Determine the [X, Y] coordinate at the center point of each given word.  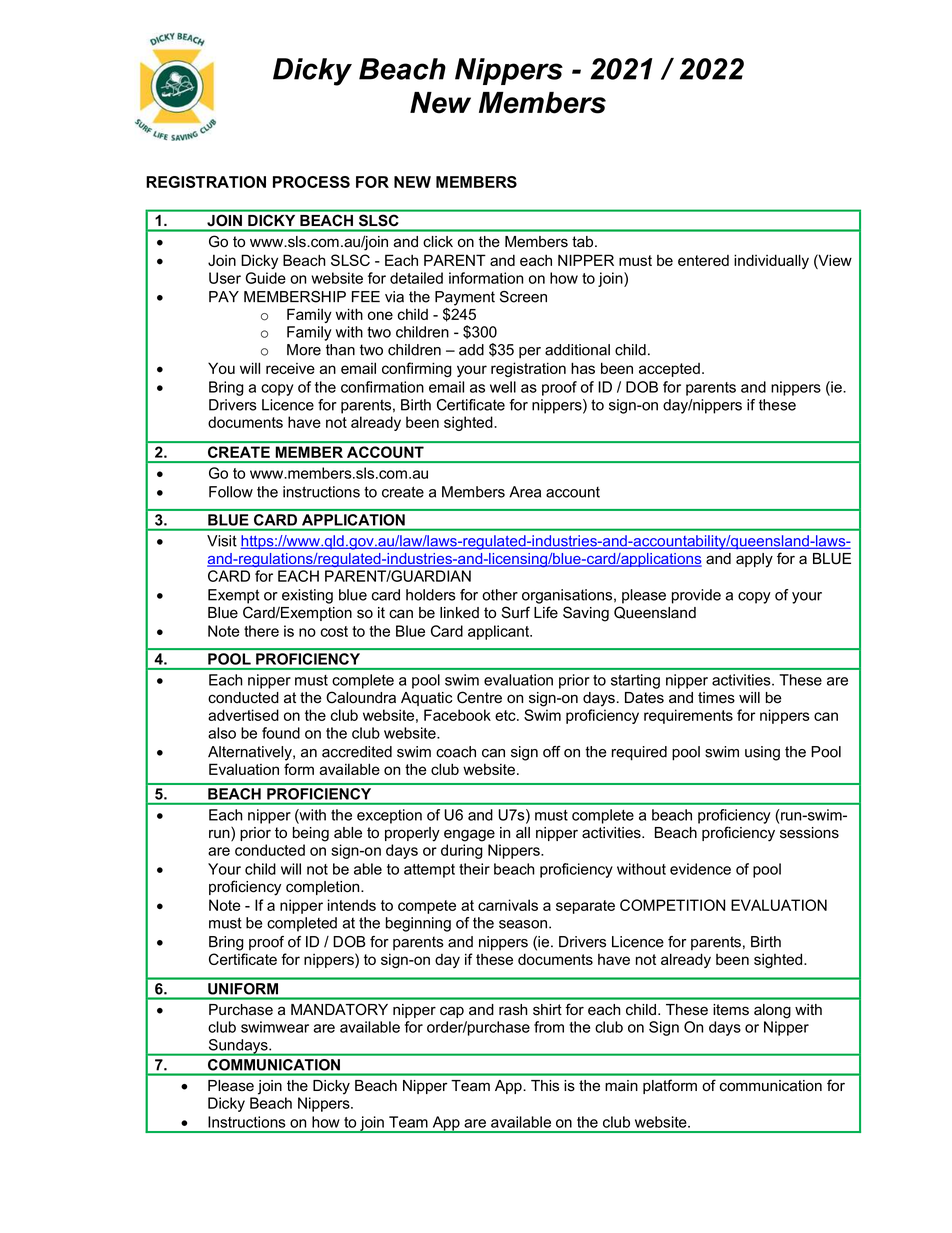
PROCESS [311, 182]
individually [771, 261]
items [731, 1010]
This [545, 1086]
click [438, 242]
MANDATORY [339, 1009]
